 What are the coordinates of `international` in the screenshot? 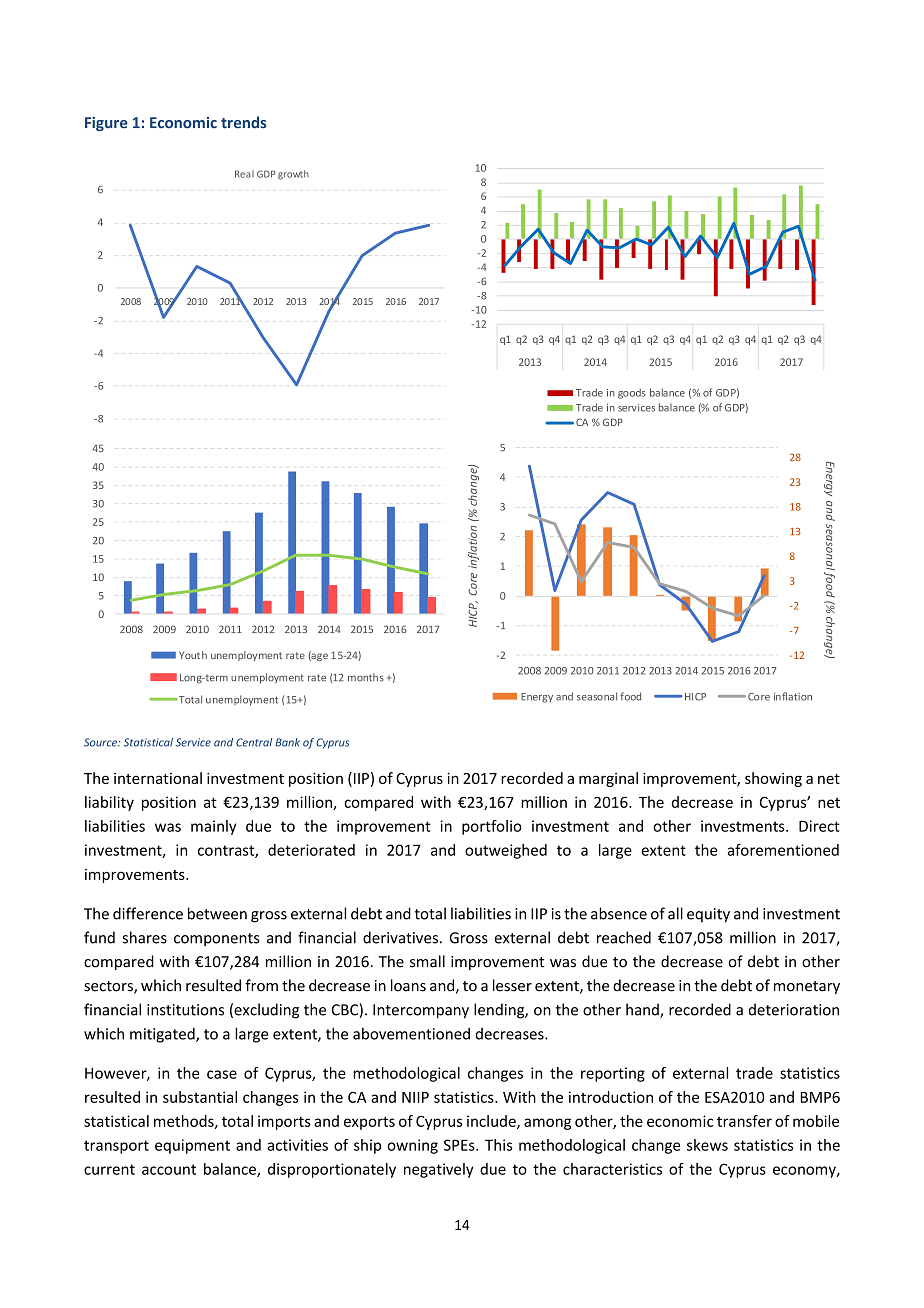 It's located at (158, 778).
